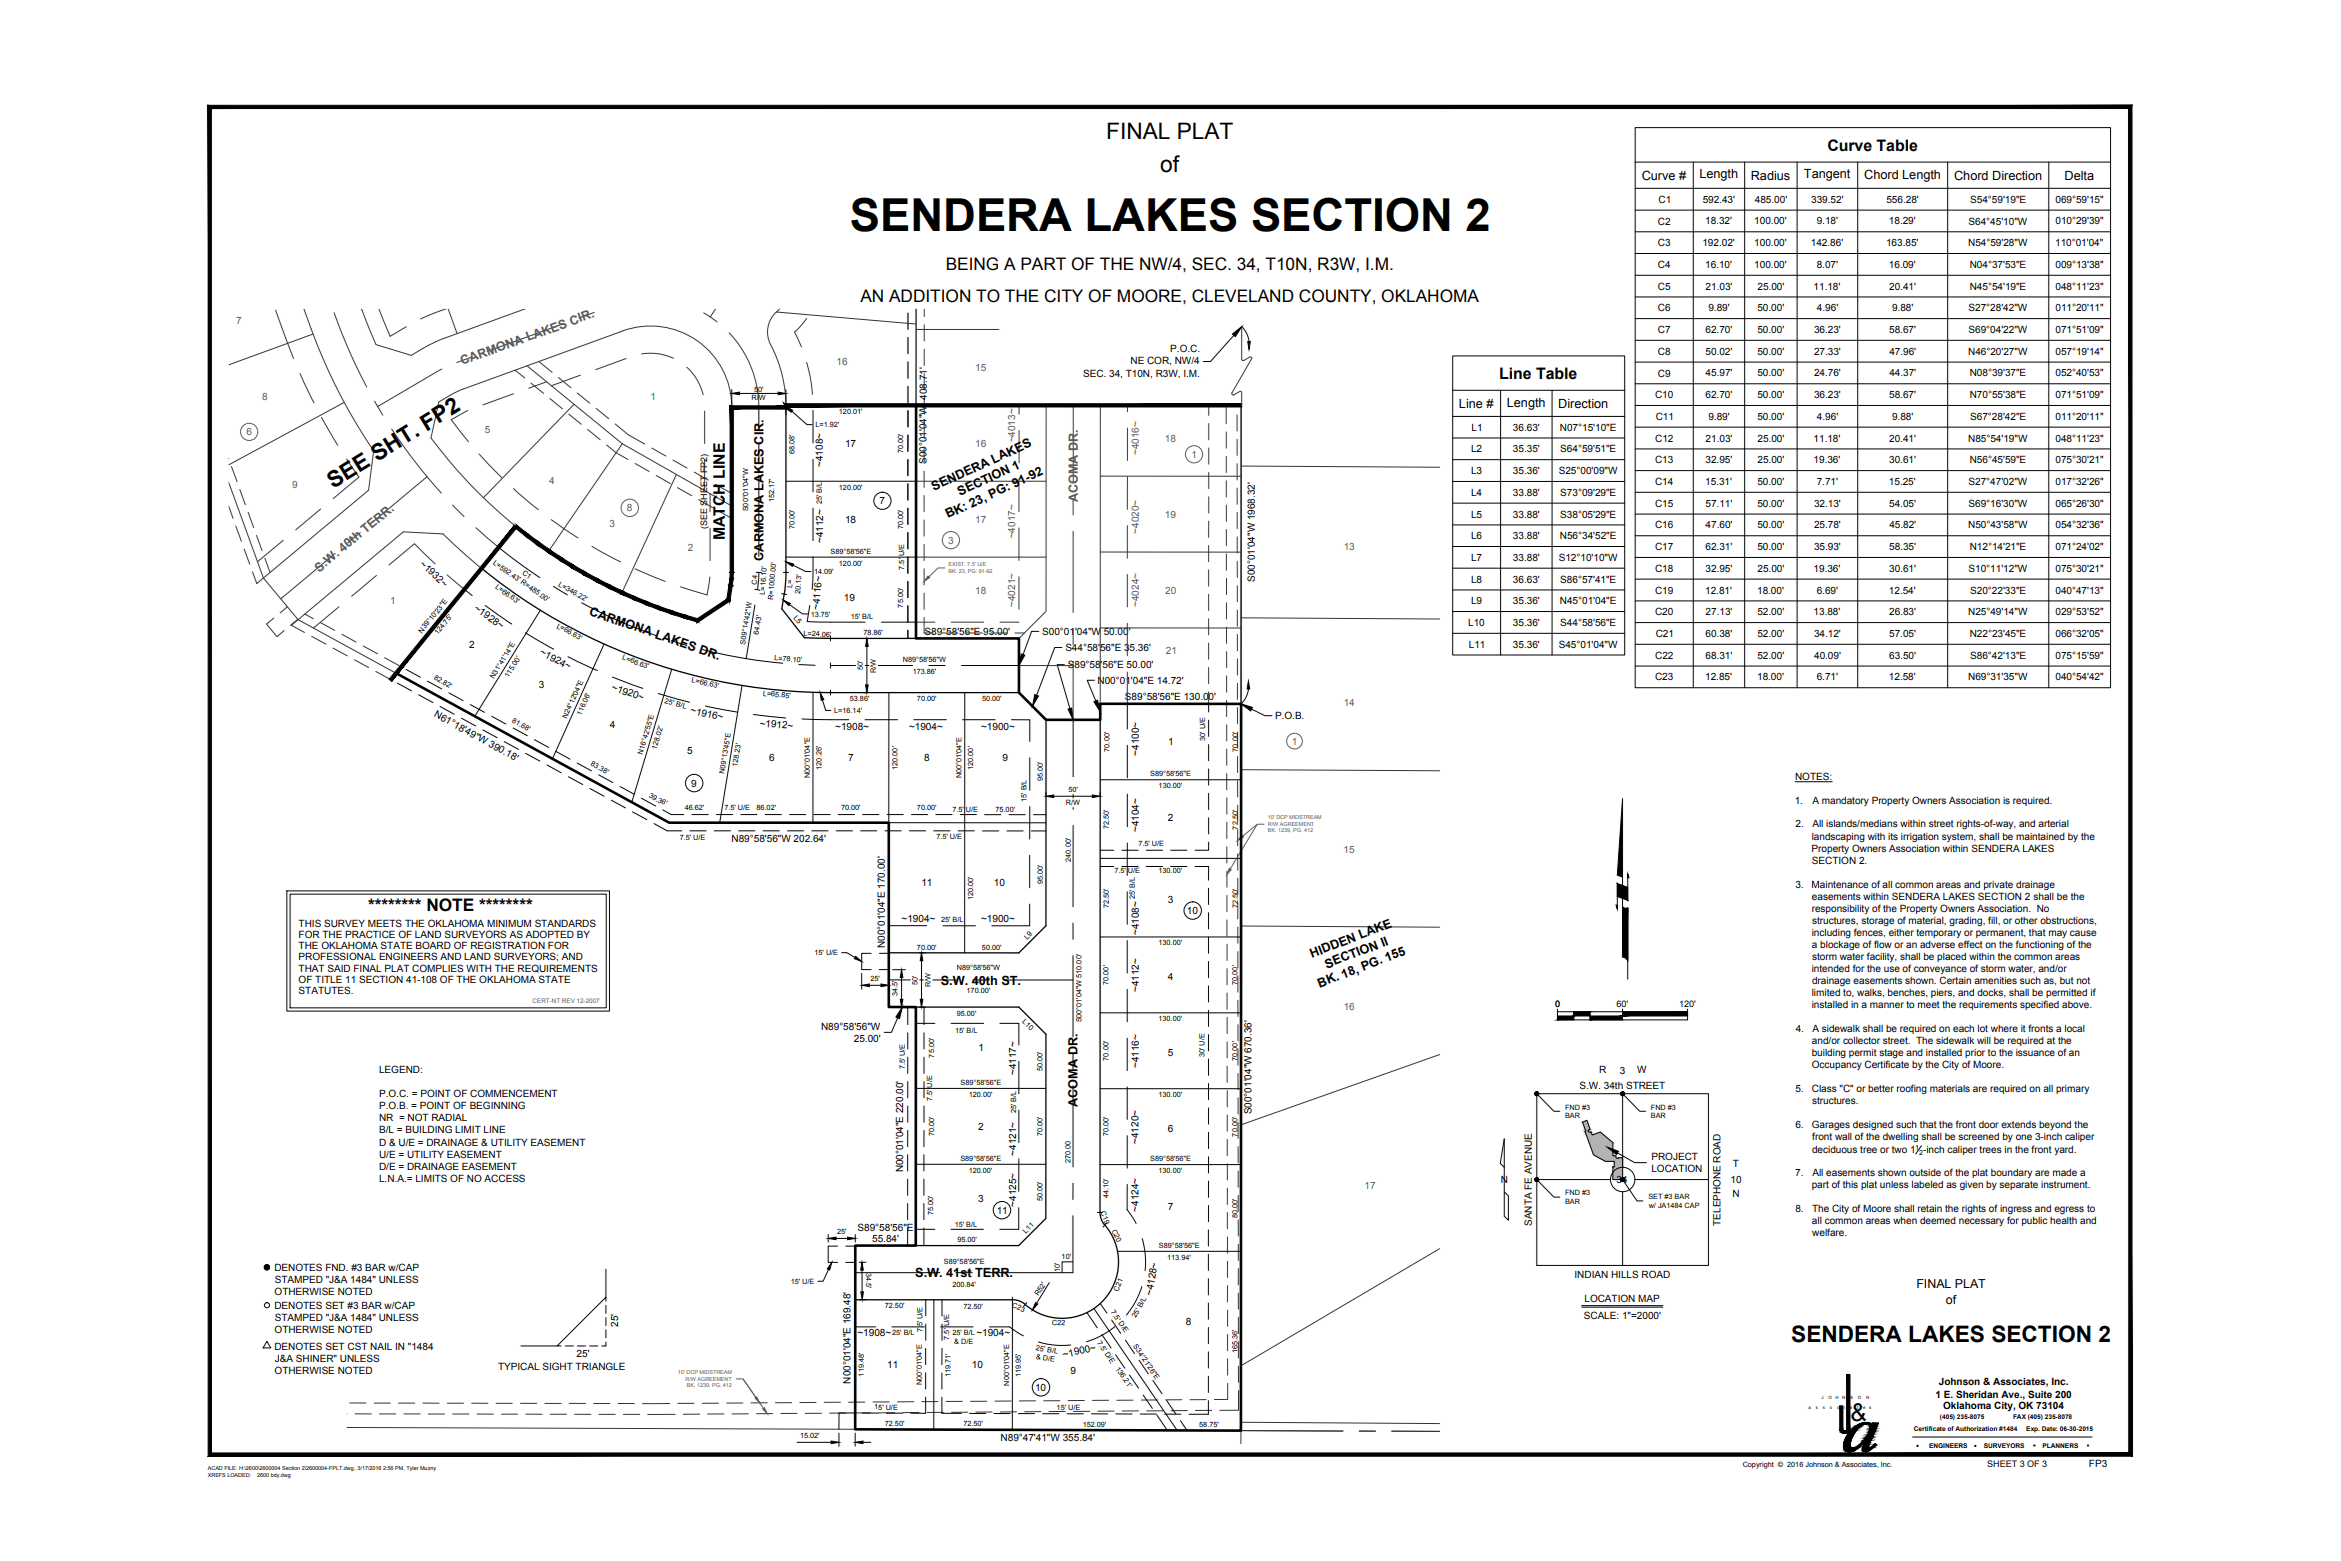  Describe the element at coordinates (1649, 1298) in the image. I see `MAP` at that location.
